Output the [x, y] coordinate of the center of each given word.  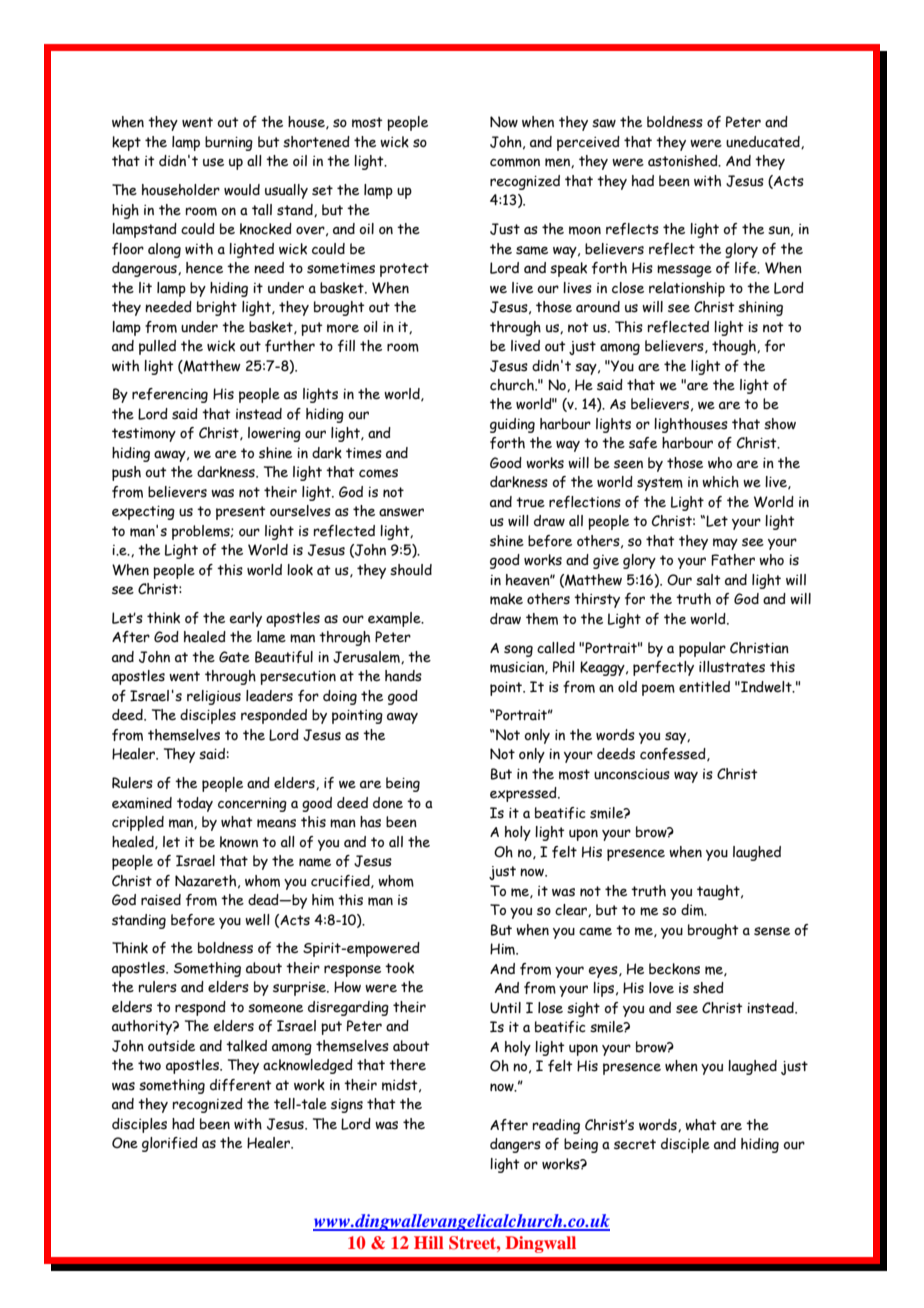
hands [403, 676]
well [257, 920]
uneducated [764, 142]
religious [214, 697]
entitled [704, 687]
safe [643, 443]
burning [229, 143]
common [515, 162]
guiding [512, 425]
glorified [170, 1144]
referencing [170, 395]
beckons [674, 969]
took [399, 968]
